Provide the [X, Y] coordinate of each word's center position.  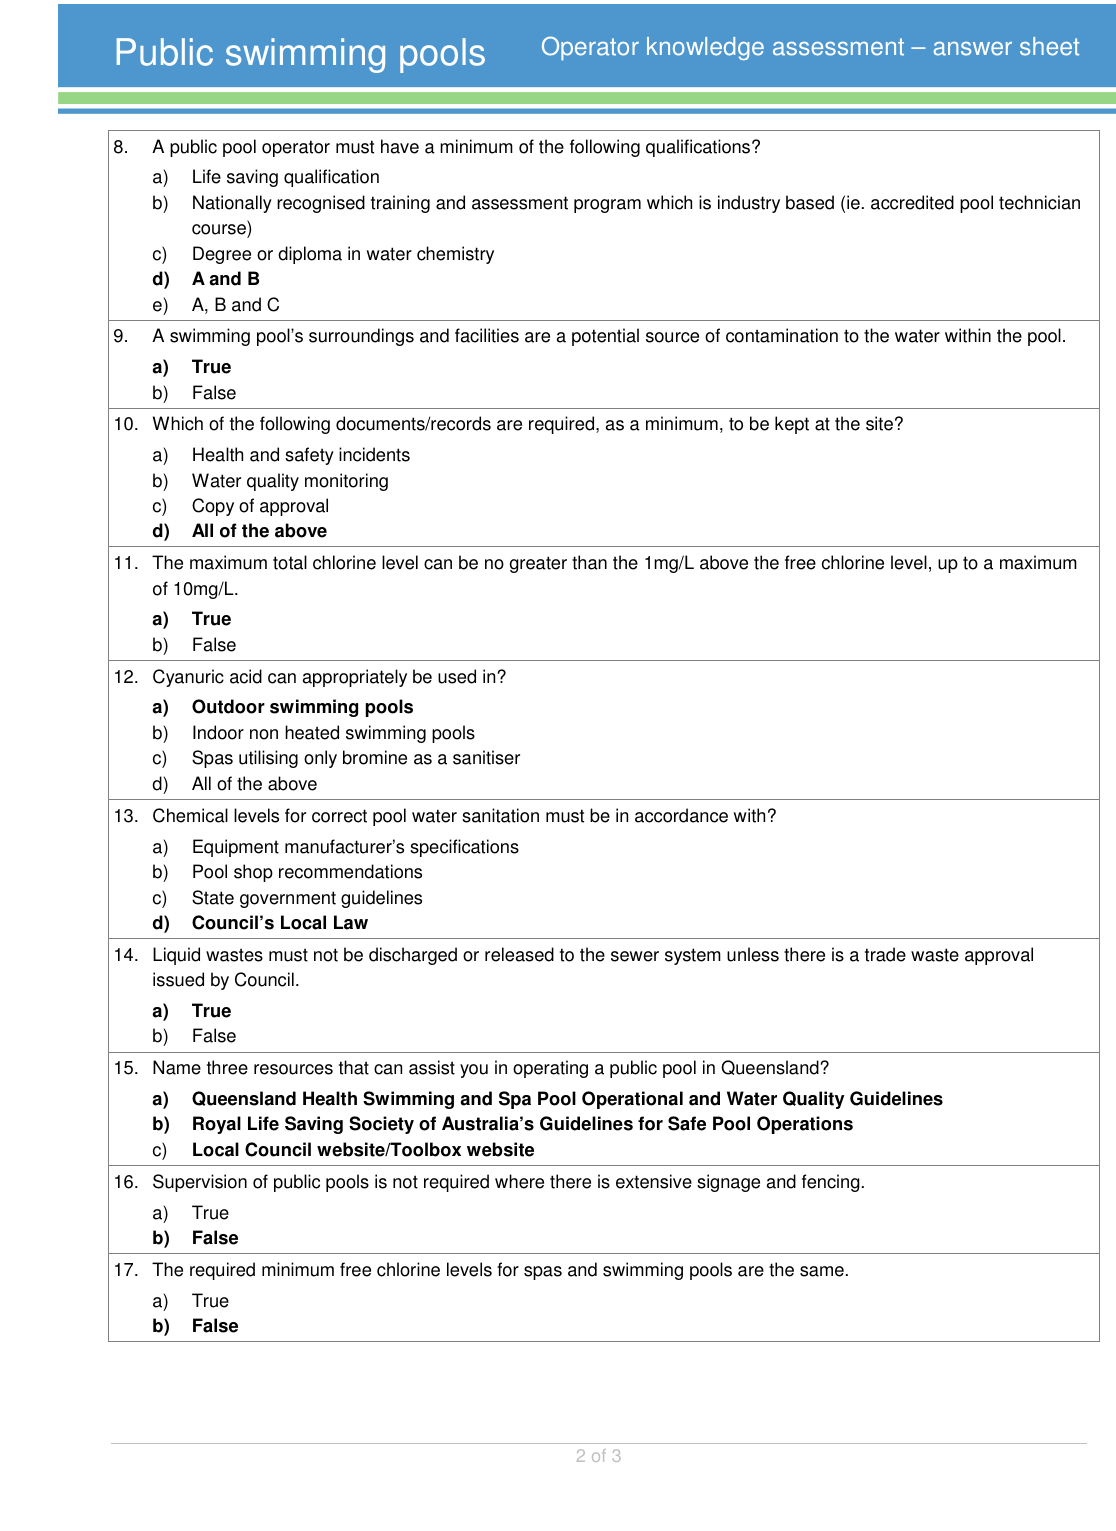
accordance [681, 815]
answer [973, 49]
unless [753, 954]
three [227, 1067]
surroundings [361, 337]
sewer [635, 956]
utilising [268, 759]
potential [605, 337]
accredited [912, 202]
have [400, 146]
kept [792, 425]
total [290, 562]
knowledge [705, 48]
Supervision [200, 1183]
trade [885, 954]
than [589, 562]
